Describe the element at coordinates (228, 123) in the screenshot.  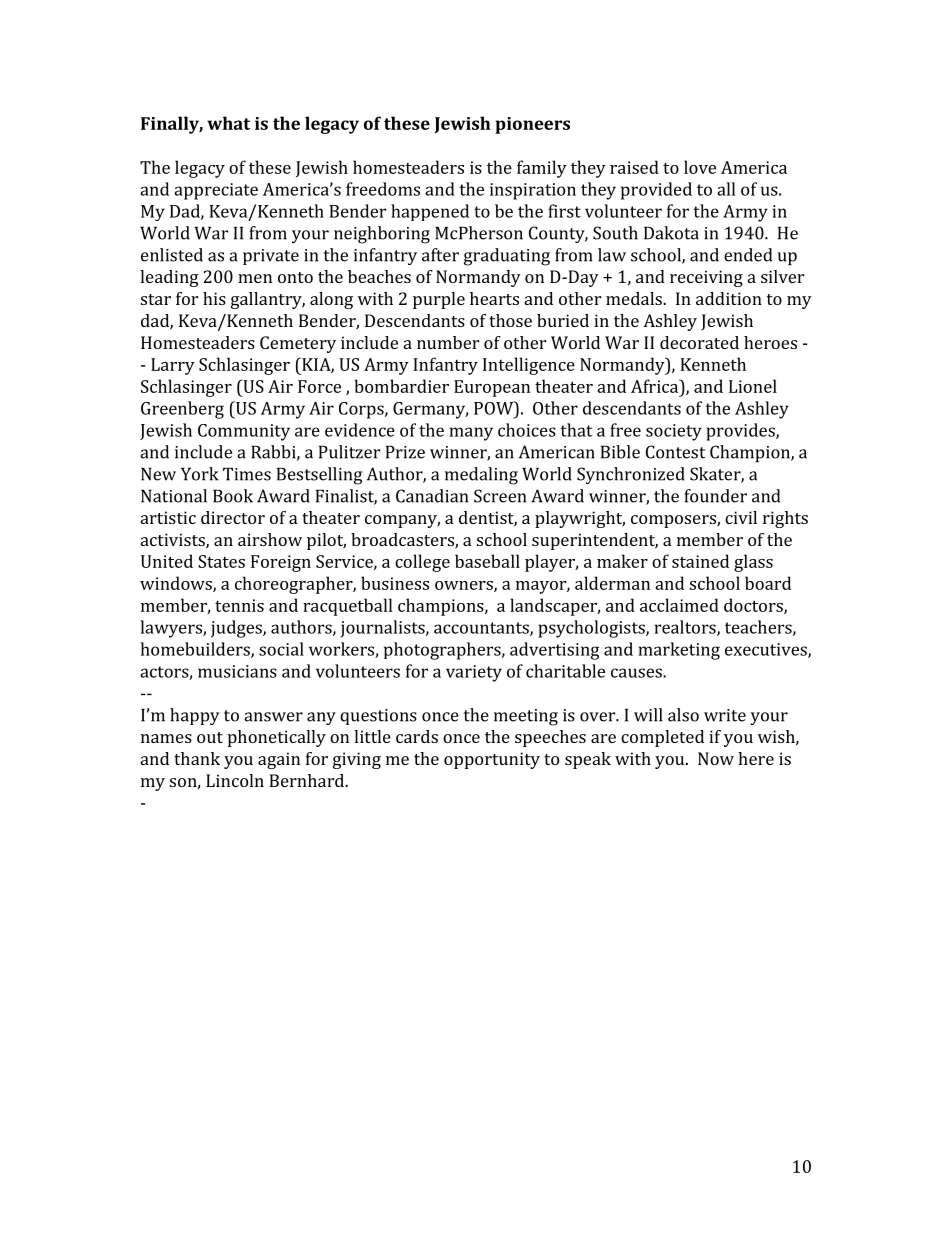
I see `what` at that location.
